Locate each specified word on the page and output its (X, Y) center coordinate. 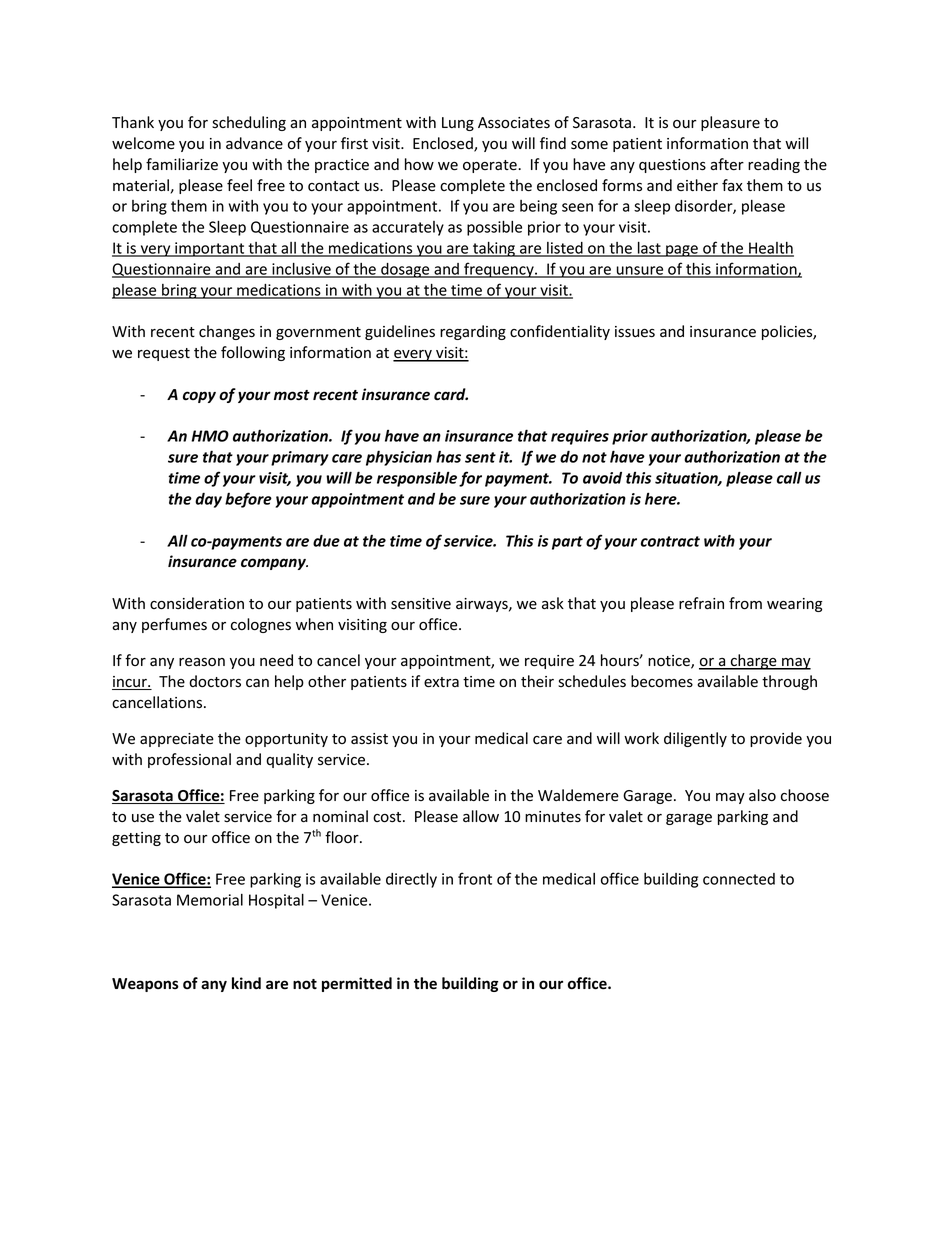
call (789, 477)
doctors (215, 681)
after (727, 164)
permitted (357, 984)
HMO (210, 436)
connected (739, 879)
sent (480, 457)
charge (753, 662)
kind (246, 983)
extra (441, 682)
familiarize (182, 164)
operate (491, 166)
